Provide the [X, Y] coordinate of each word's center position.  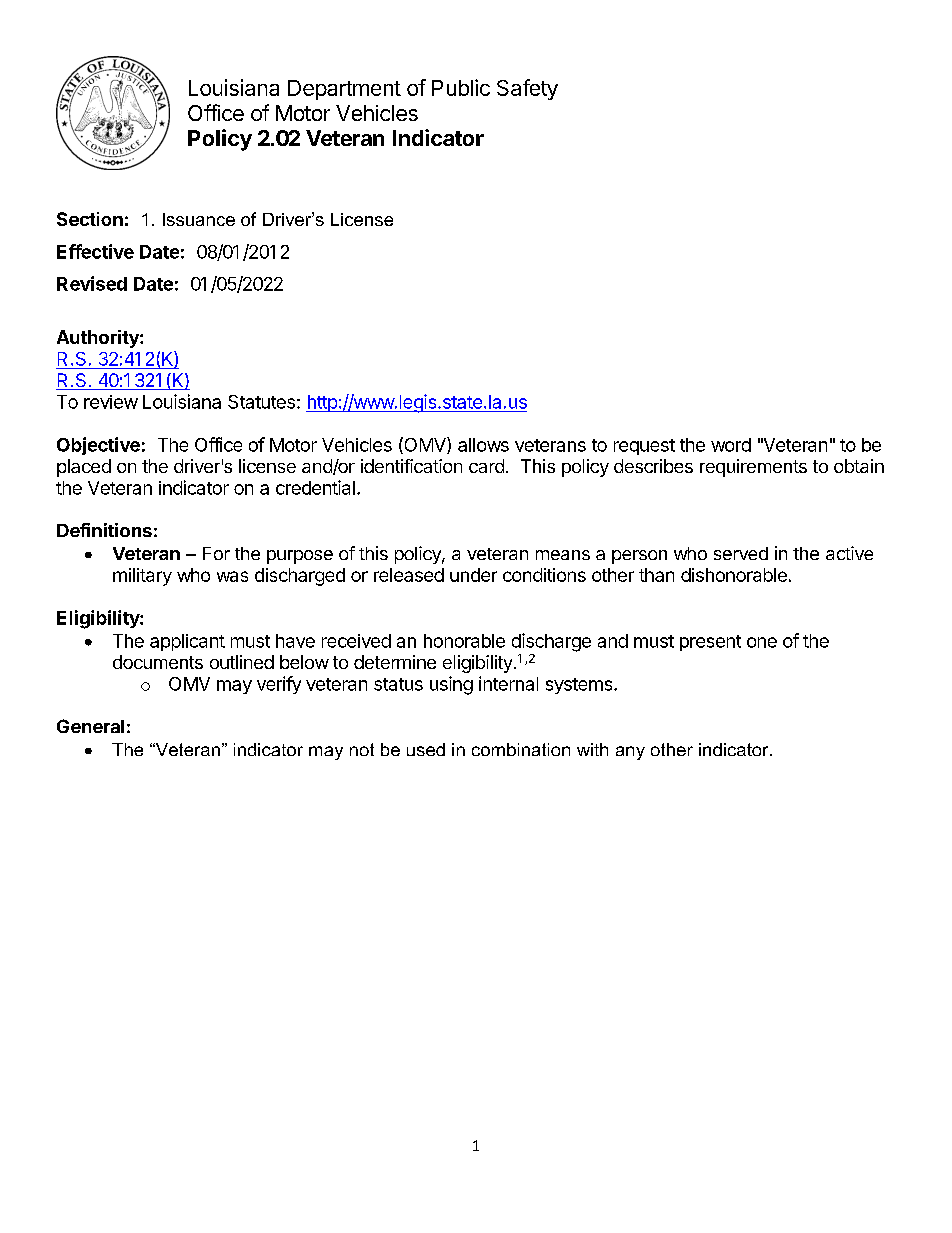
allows [483, 445]
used [426, 749]
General [90, 726]
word [731, 445]
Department [344, 90]
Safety [527, 89]
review [111, 402]
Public [461, 87]
